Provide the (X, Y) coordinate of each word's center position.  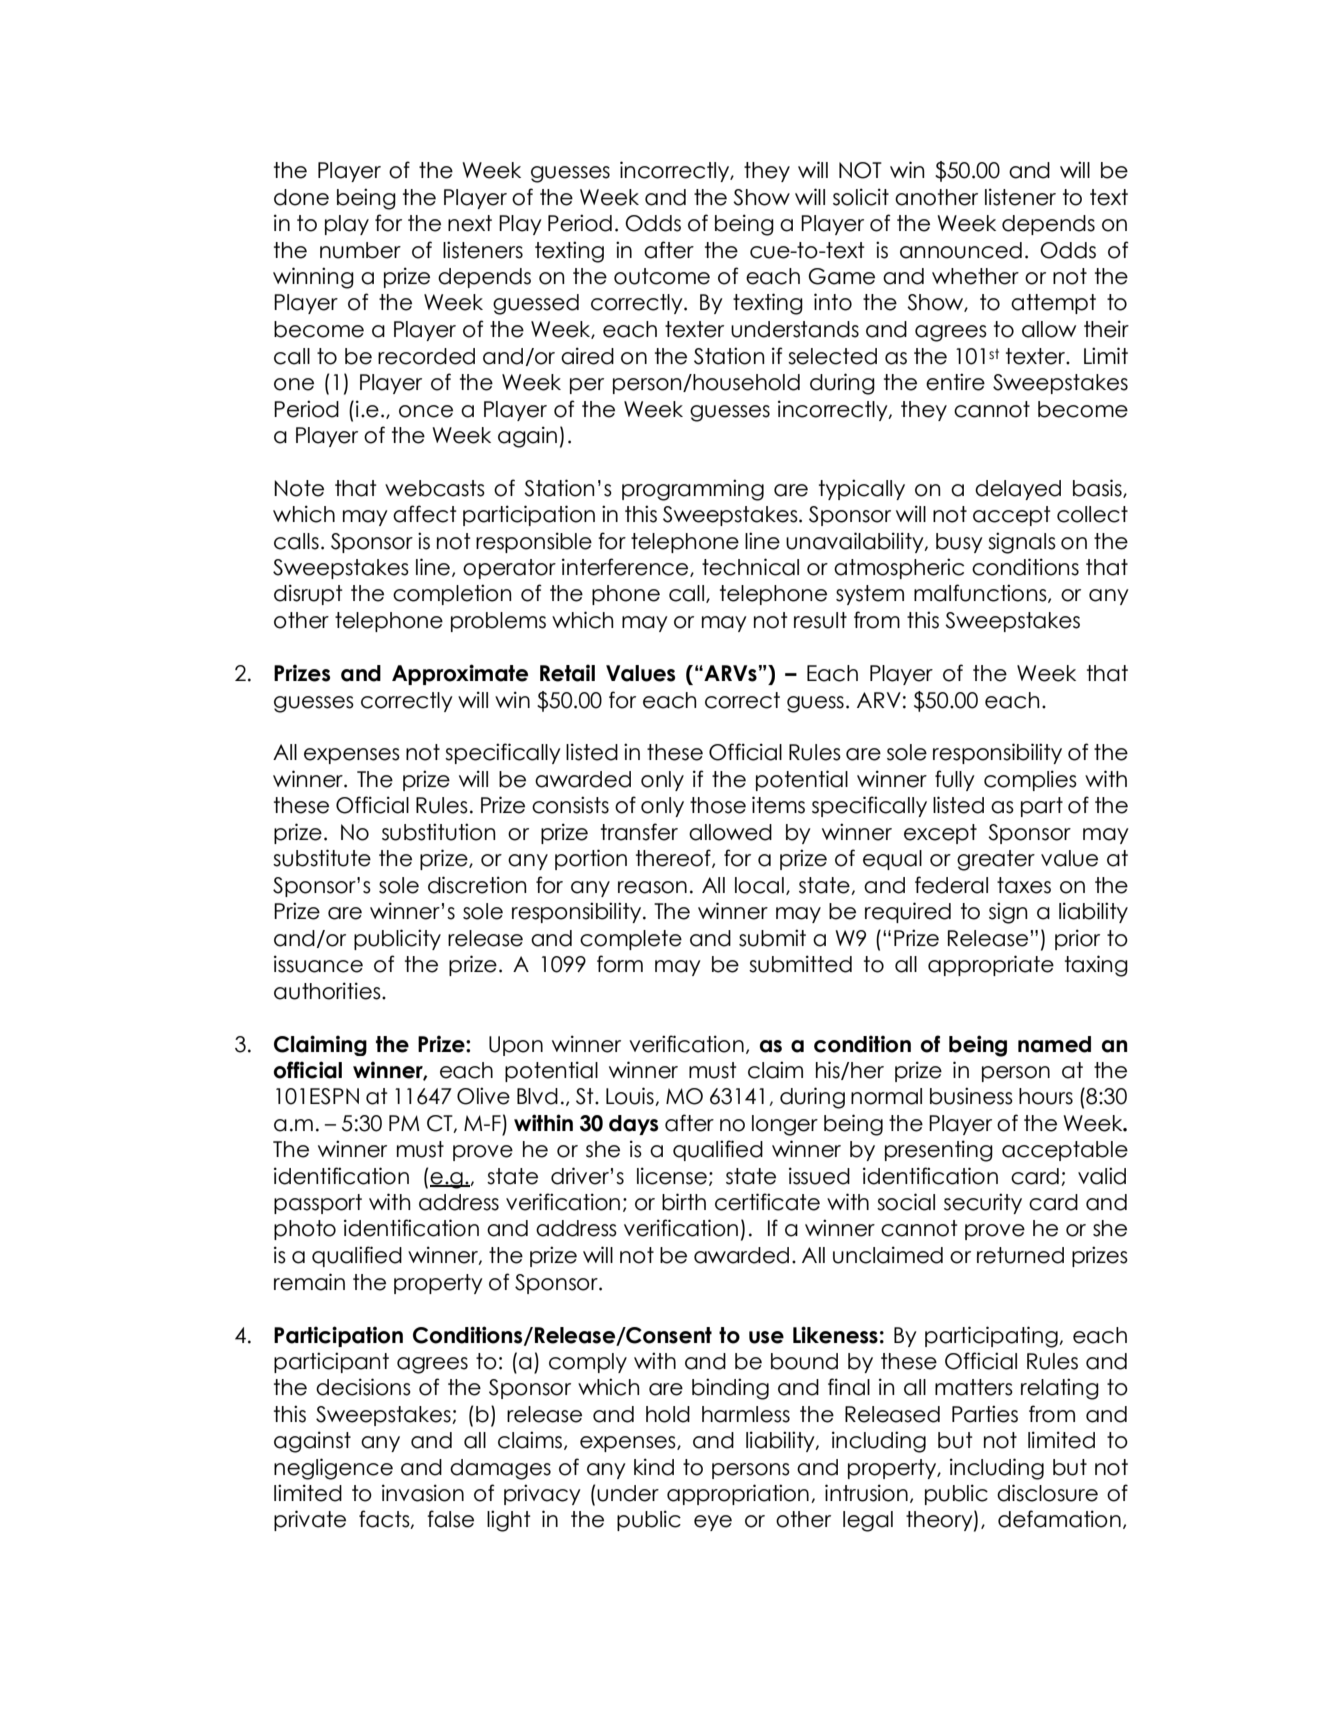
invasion (423, 1493)
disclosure (1047, 1493)
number (360, 250)
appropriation (738, 1494)
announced (961, 250)
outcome (662, 276)
